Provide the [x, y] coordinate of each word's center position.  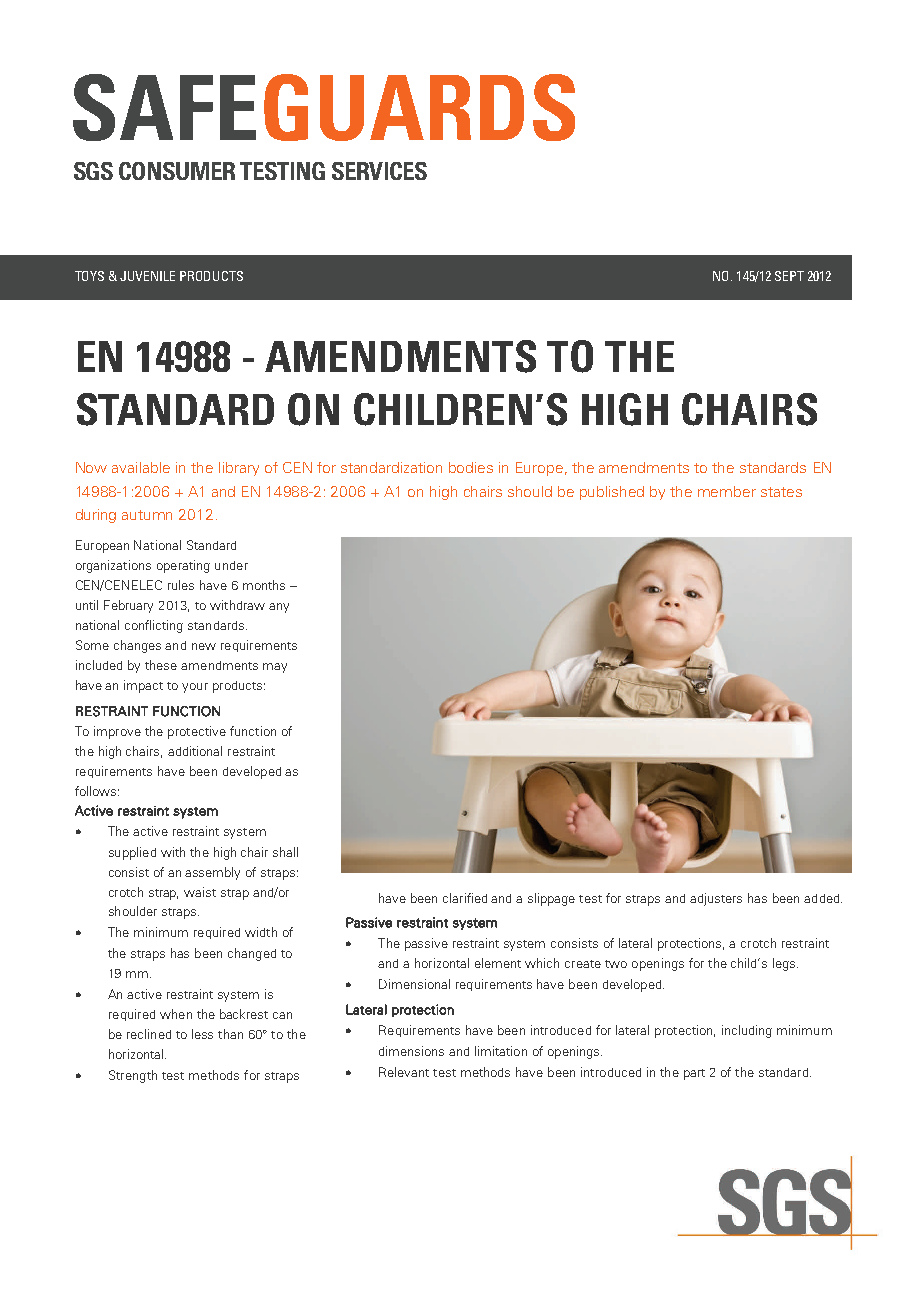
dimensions [411, 1051]
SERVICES [379, 171]
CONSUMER [177, 171]
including [747, 1031]
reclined [149, 1034]
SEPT [789, 276]
